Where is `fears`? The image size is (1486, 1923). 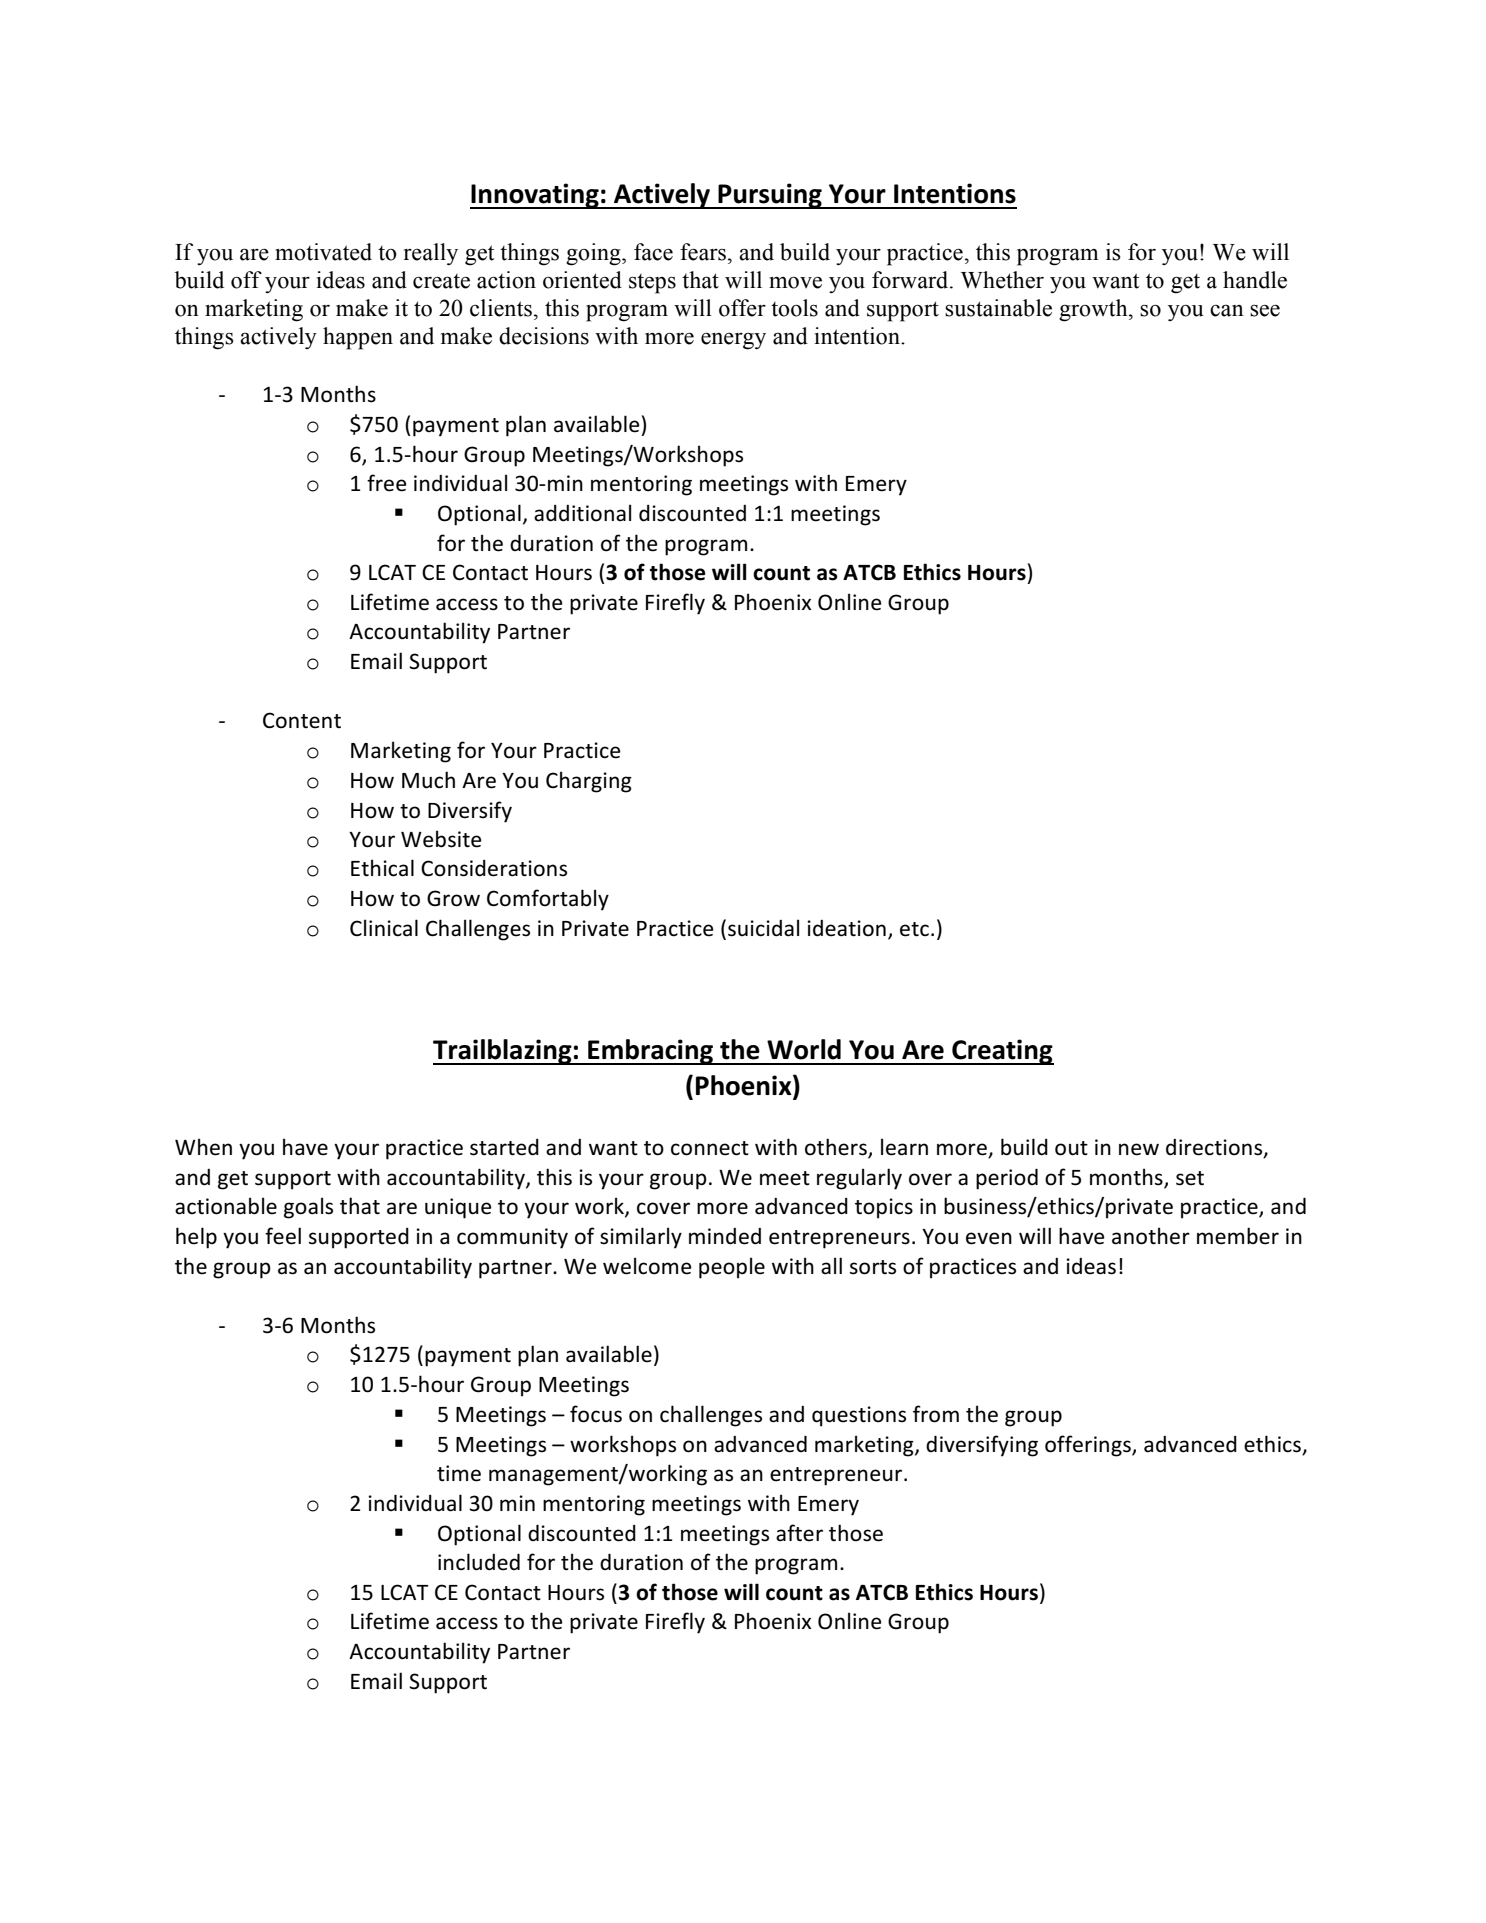
fears is located at coordinates (703, 252).
